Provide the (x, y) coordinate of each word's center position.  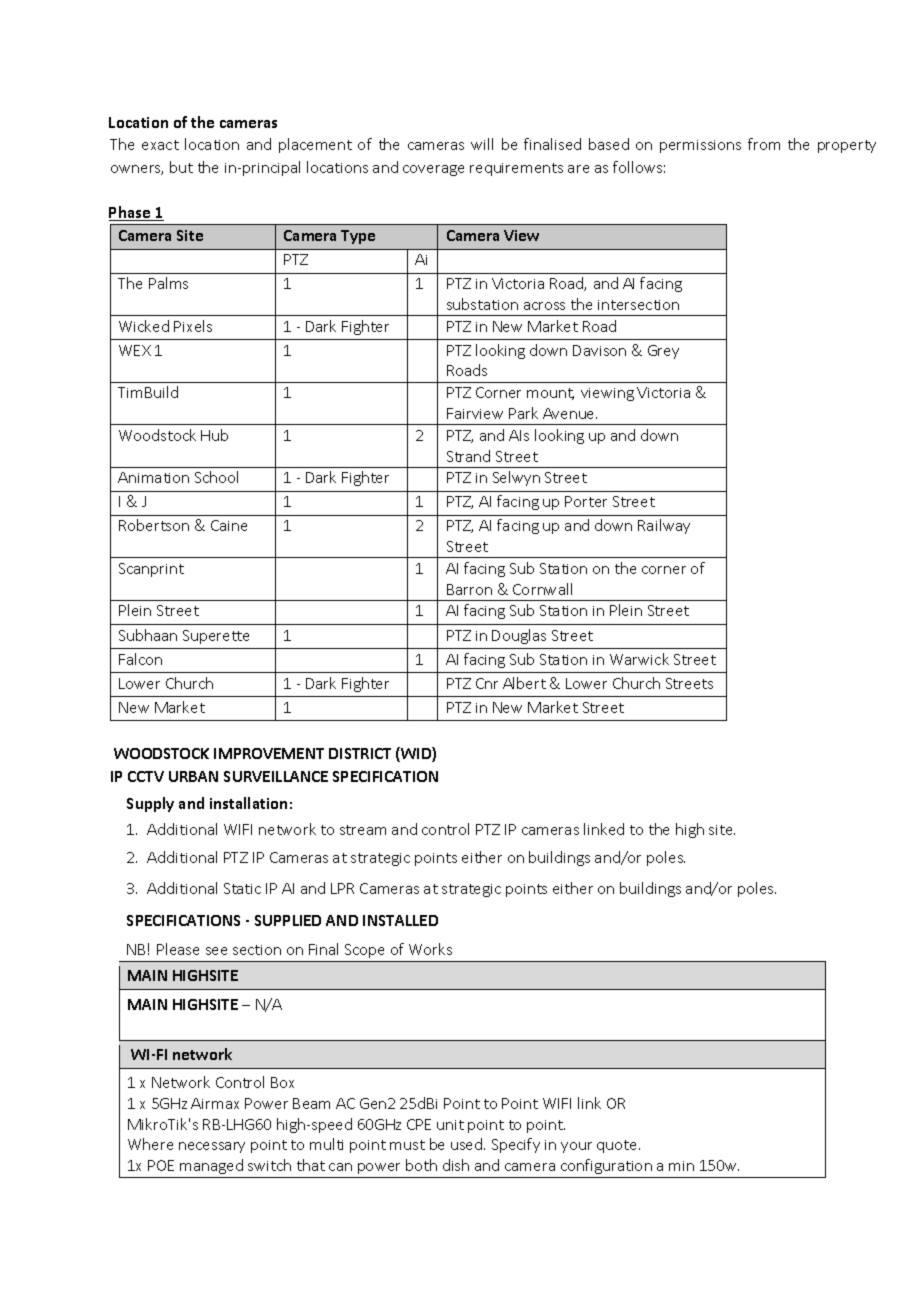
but (181, 167)
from (764, 144)
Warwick (639, 659)
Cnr (487, 683)
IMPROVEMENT (269, 753)
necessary (212, 1147)
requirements (516, 169)
